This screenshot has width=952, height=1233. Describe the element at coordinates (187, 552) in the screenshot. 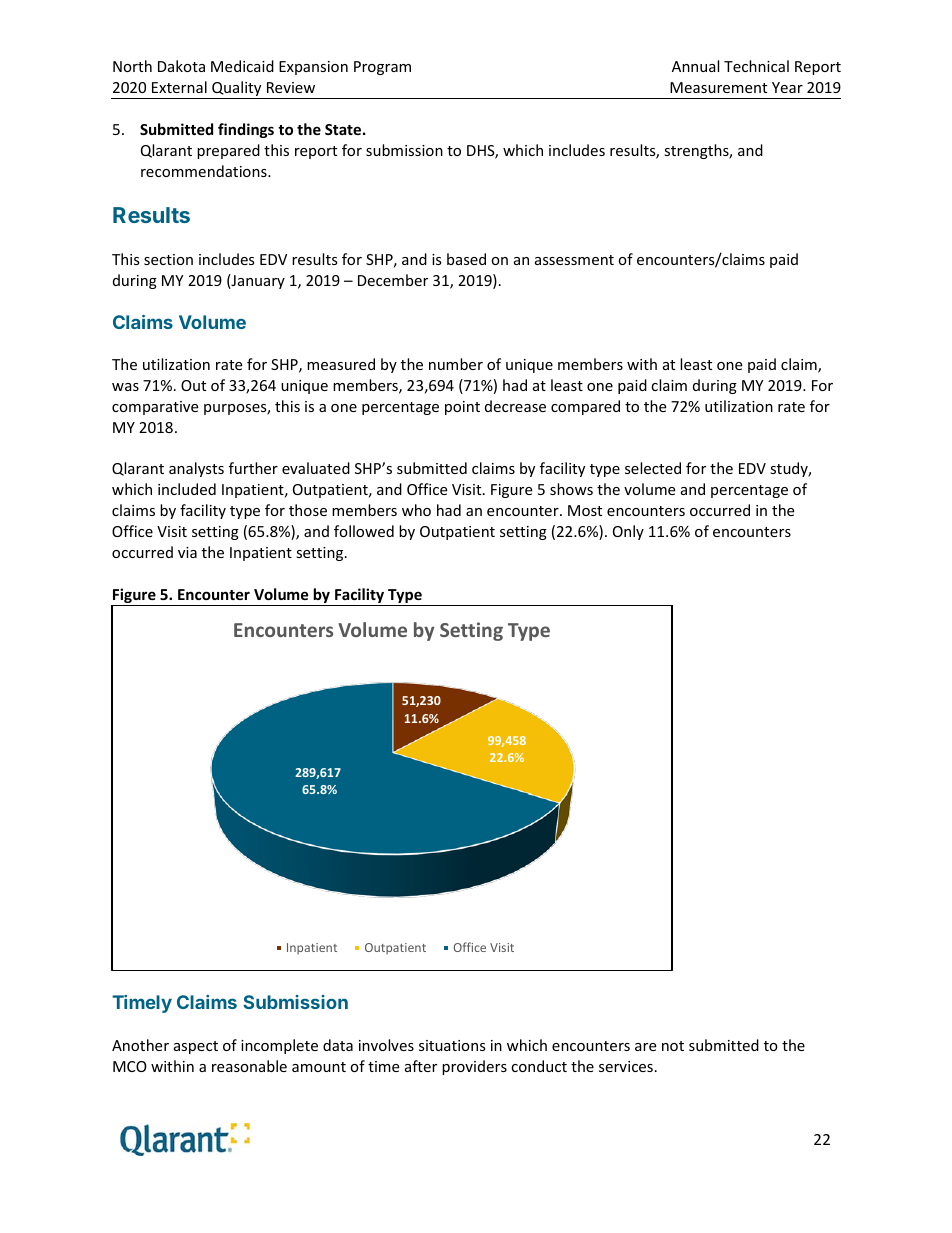

I see `via` at that location.
